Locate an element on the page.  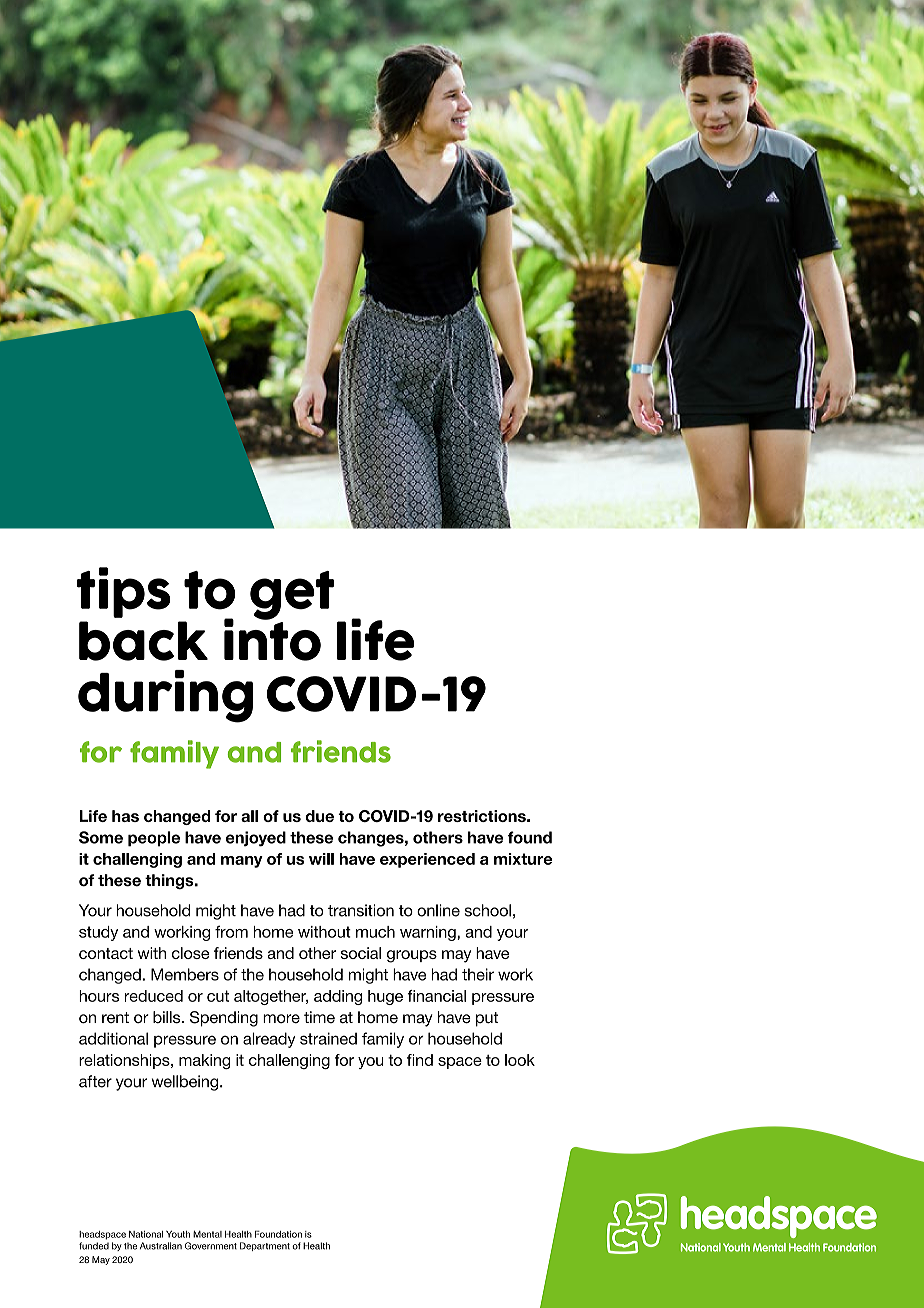
due is located at coordinates (320, 816).
